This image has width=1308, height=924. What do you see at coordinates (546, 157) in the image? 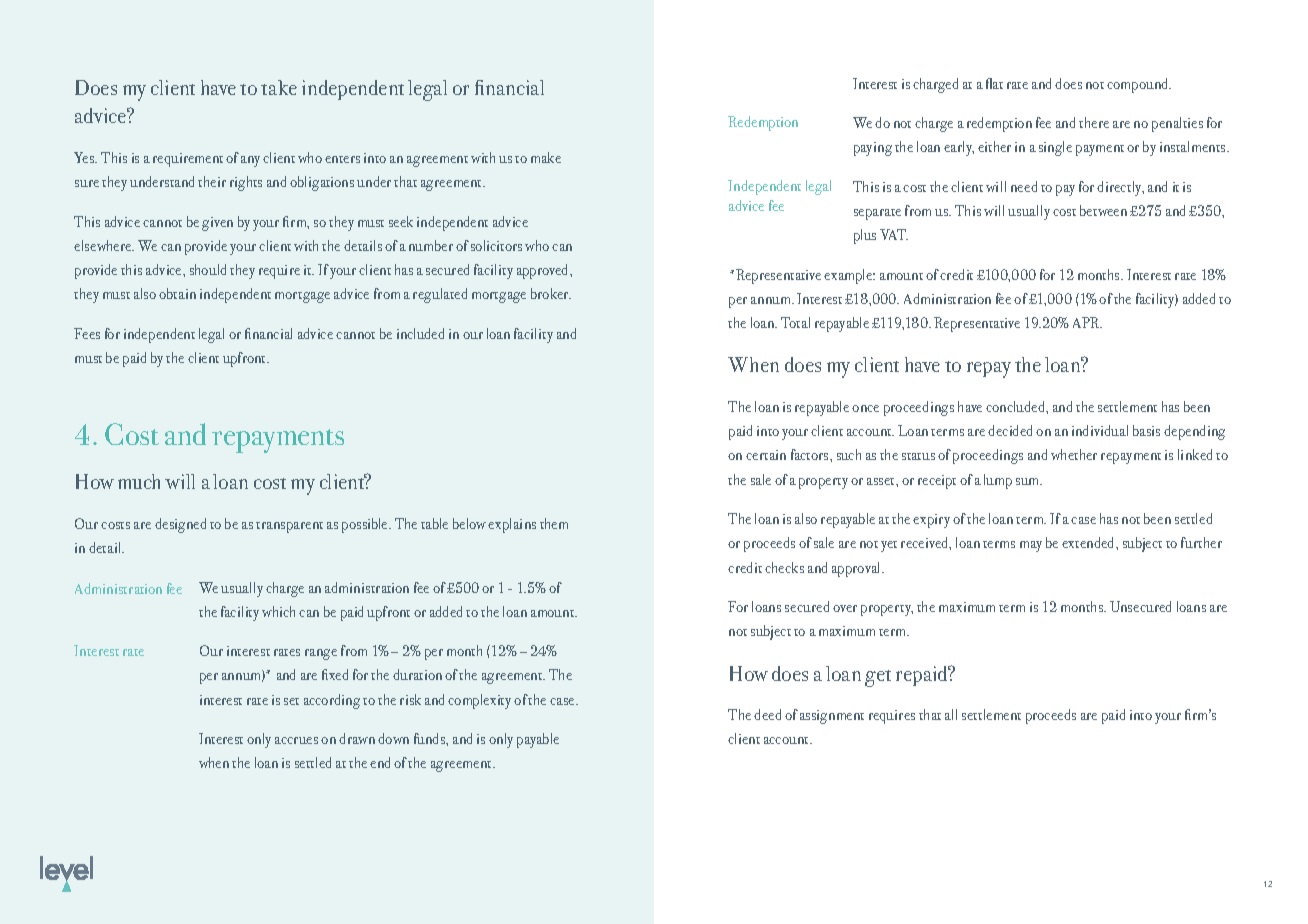
I see `make` at bounding box center [546, 157].
